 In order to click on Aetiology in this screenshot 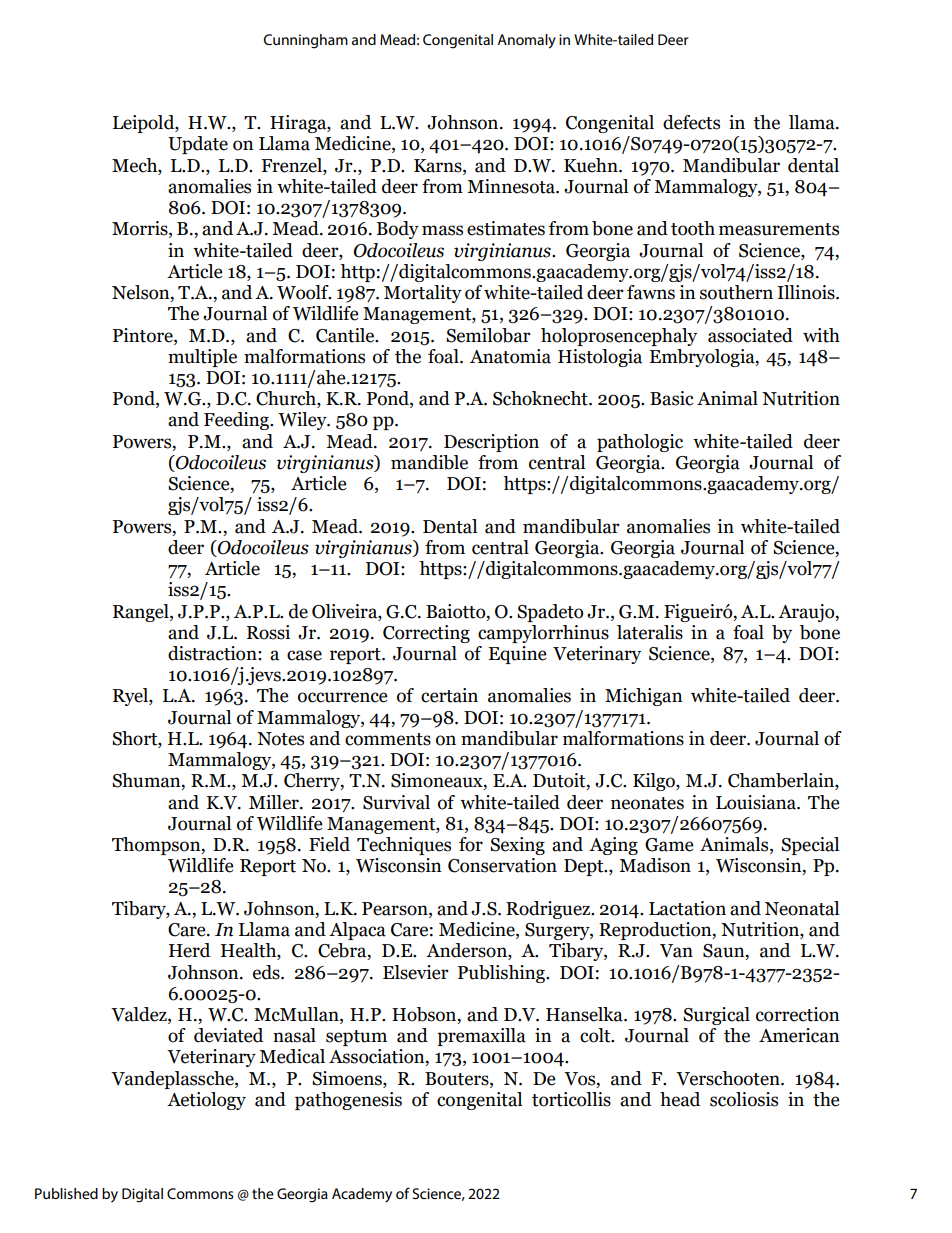, I will do `click(206, 1101)`.
